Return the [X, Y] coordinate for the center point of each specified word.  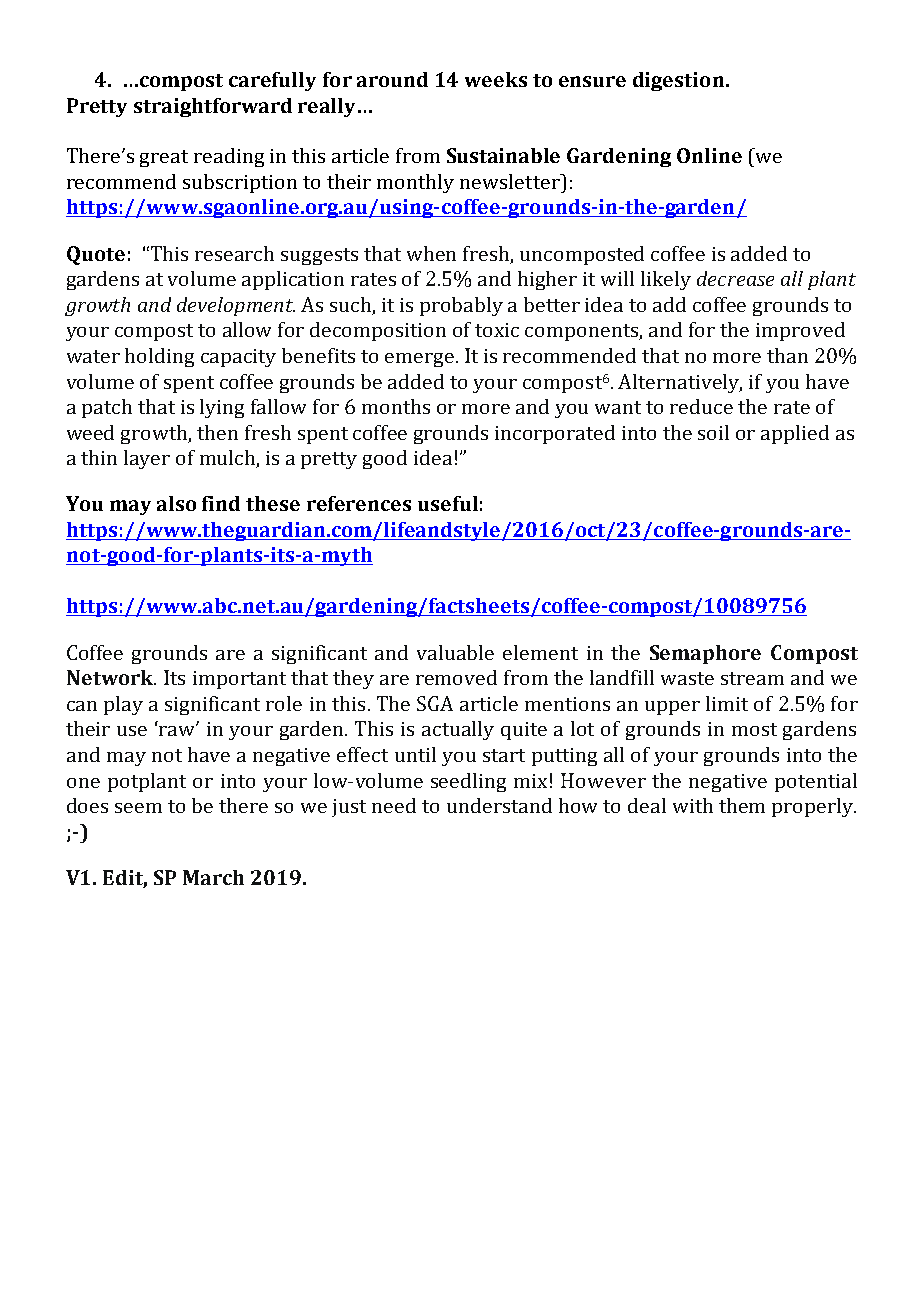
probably [461, 306]
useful [448, 503]
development [236, 306]
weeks [496, 79]
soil [713, 432]
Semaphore [705, 654]
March [213, 877]
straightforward [213, 107]
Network [111, 677]
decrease [735, 278]
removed [456, 677]
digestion [678, 81]
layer [147, 459]
